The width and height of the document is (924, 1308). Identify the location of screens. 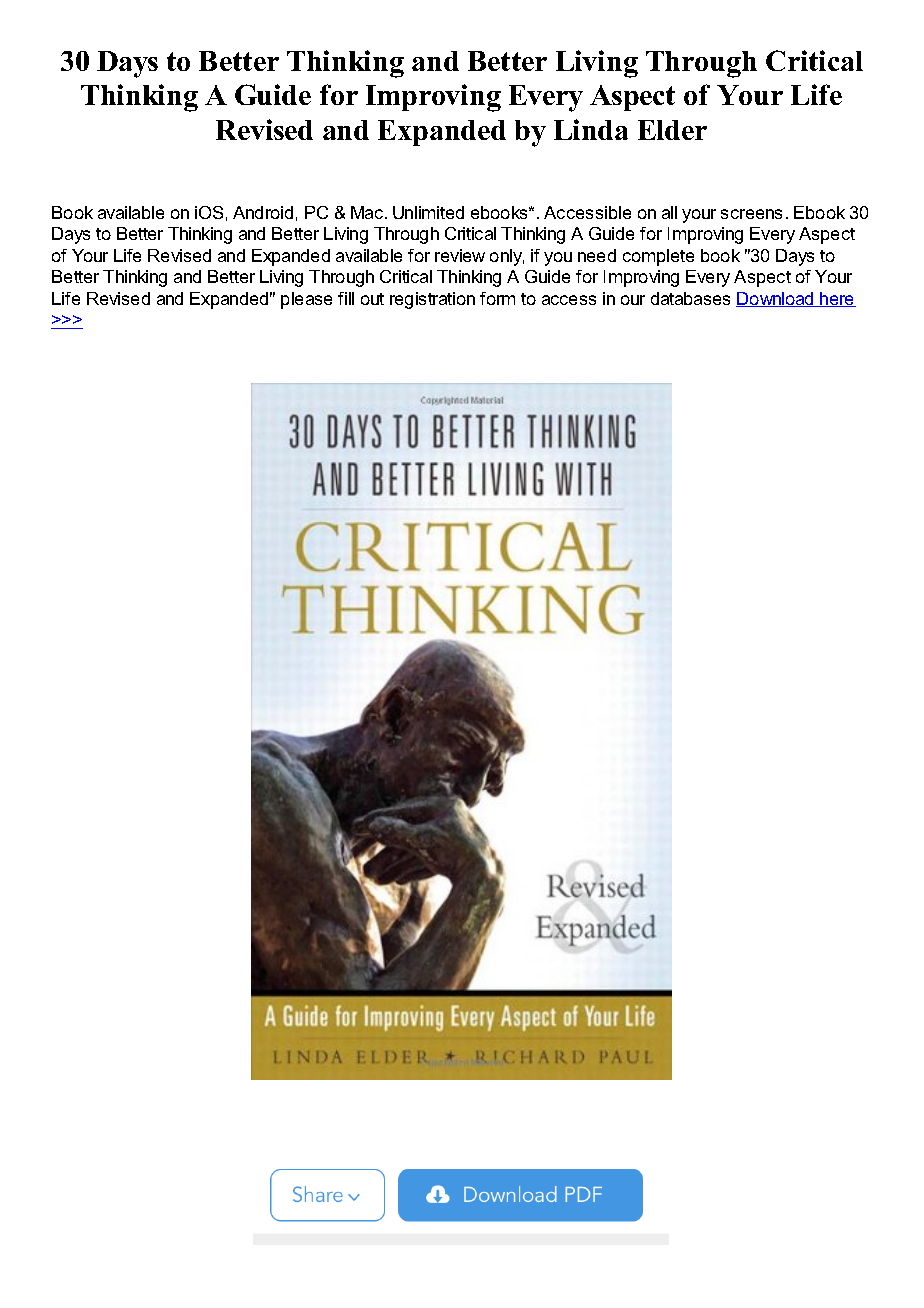
(751, 214).
